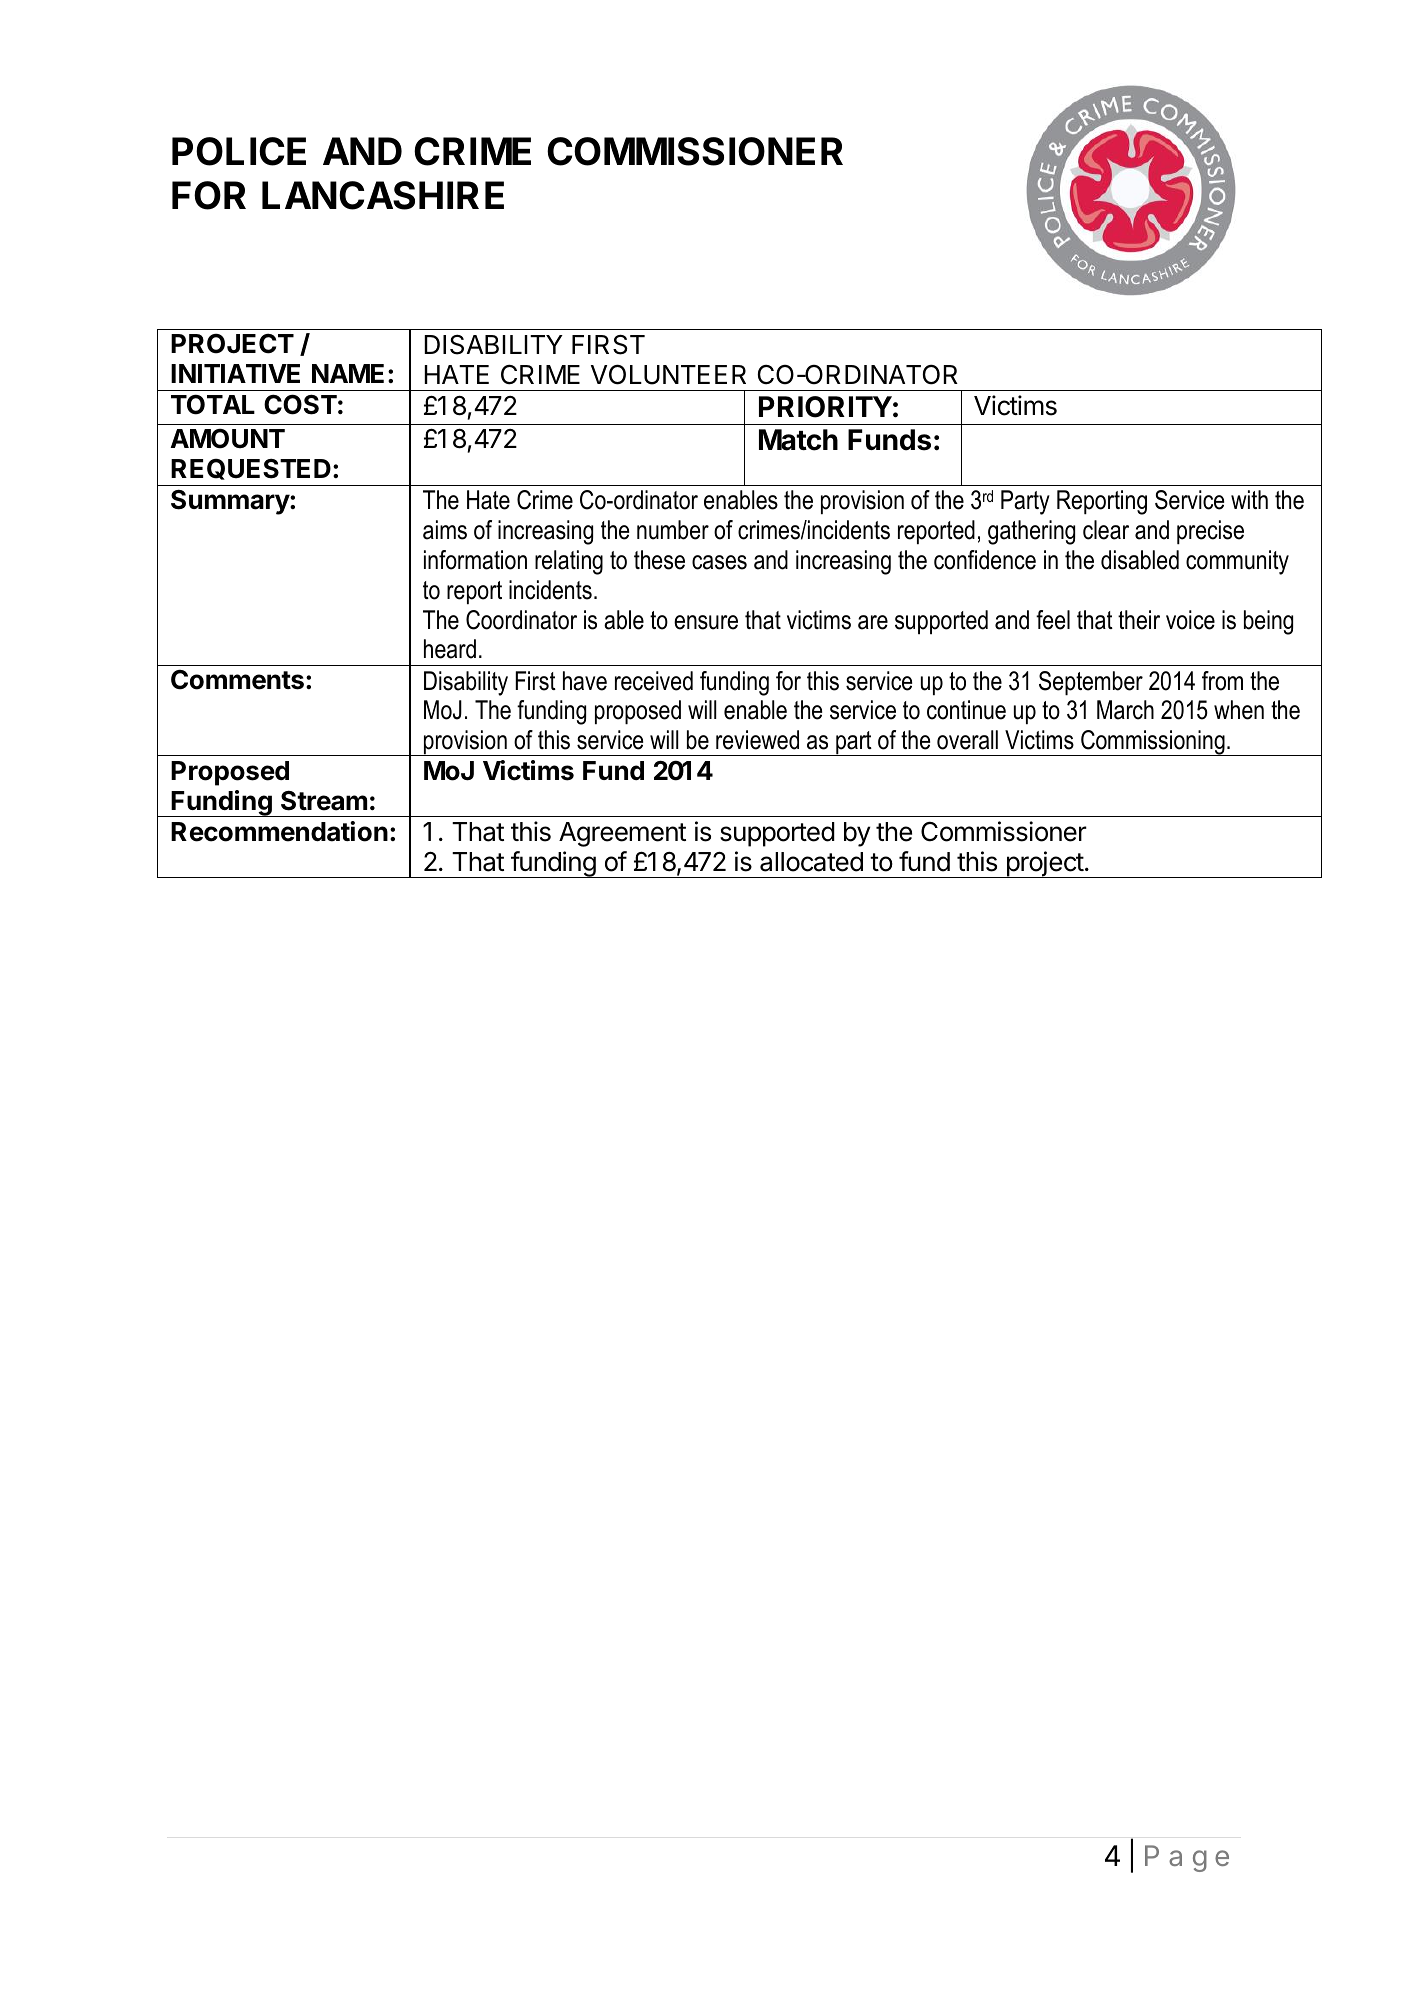 The height and width of the screenshot is (1989, 1407). I want to click on Recommendation, so click(279, 831).
